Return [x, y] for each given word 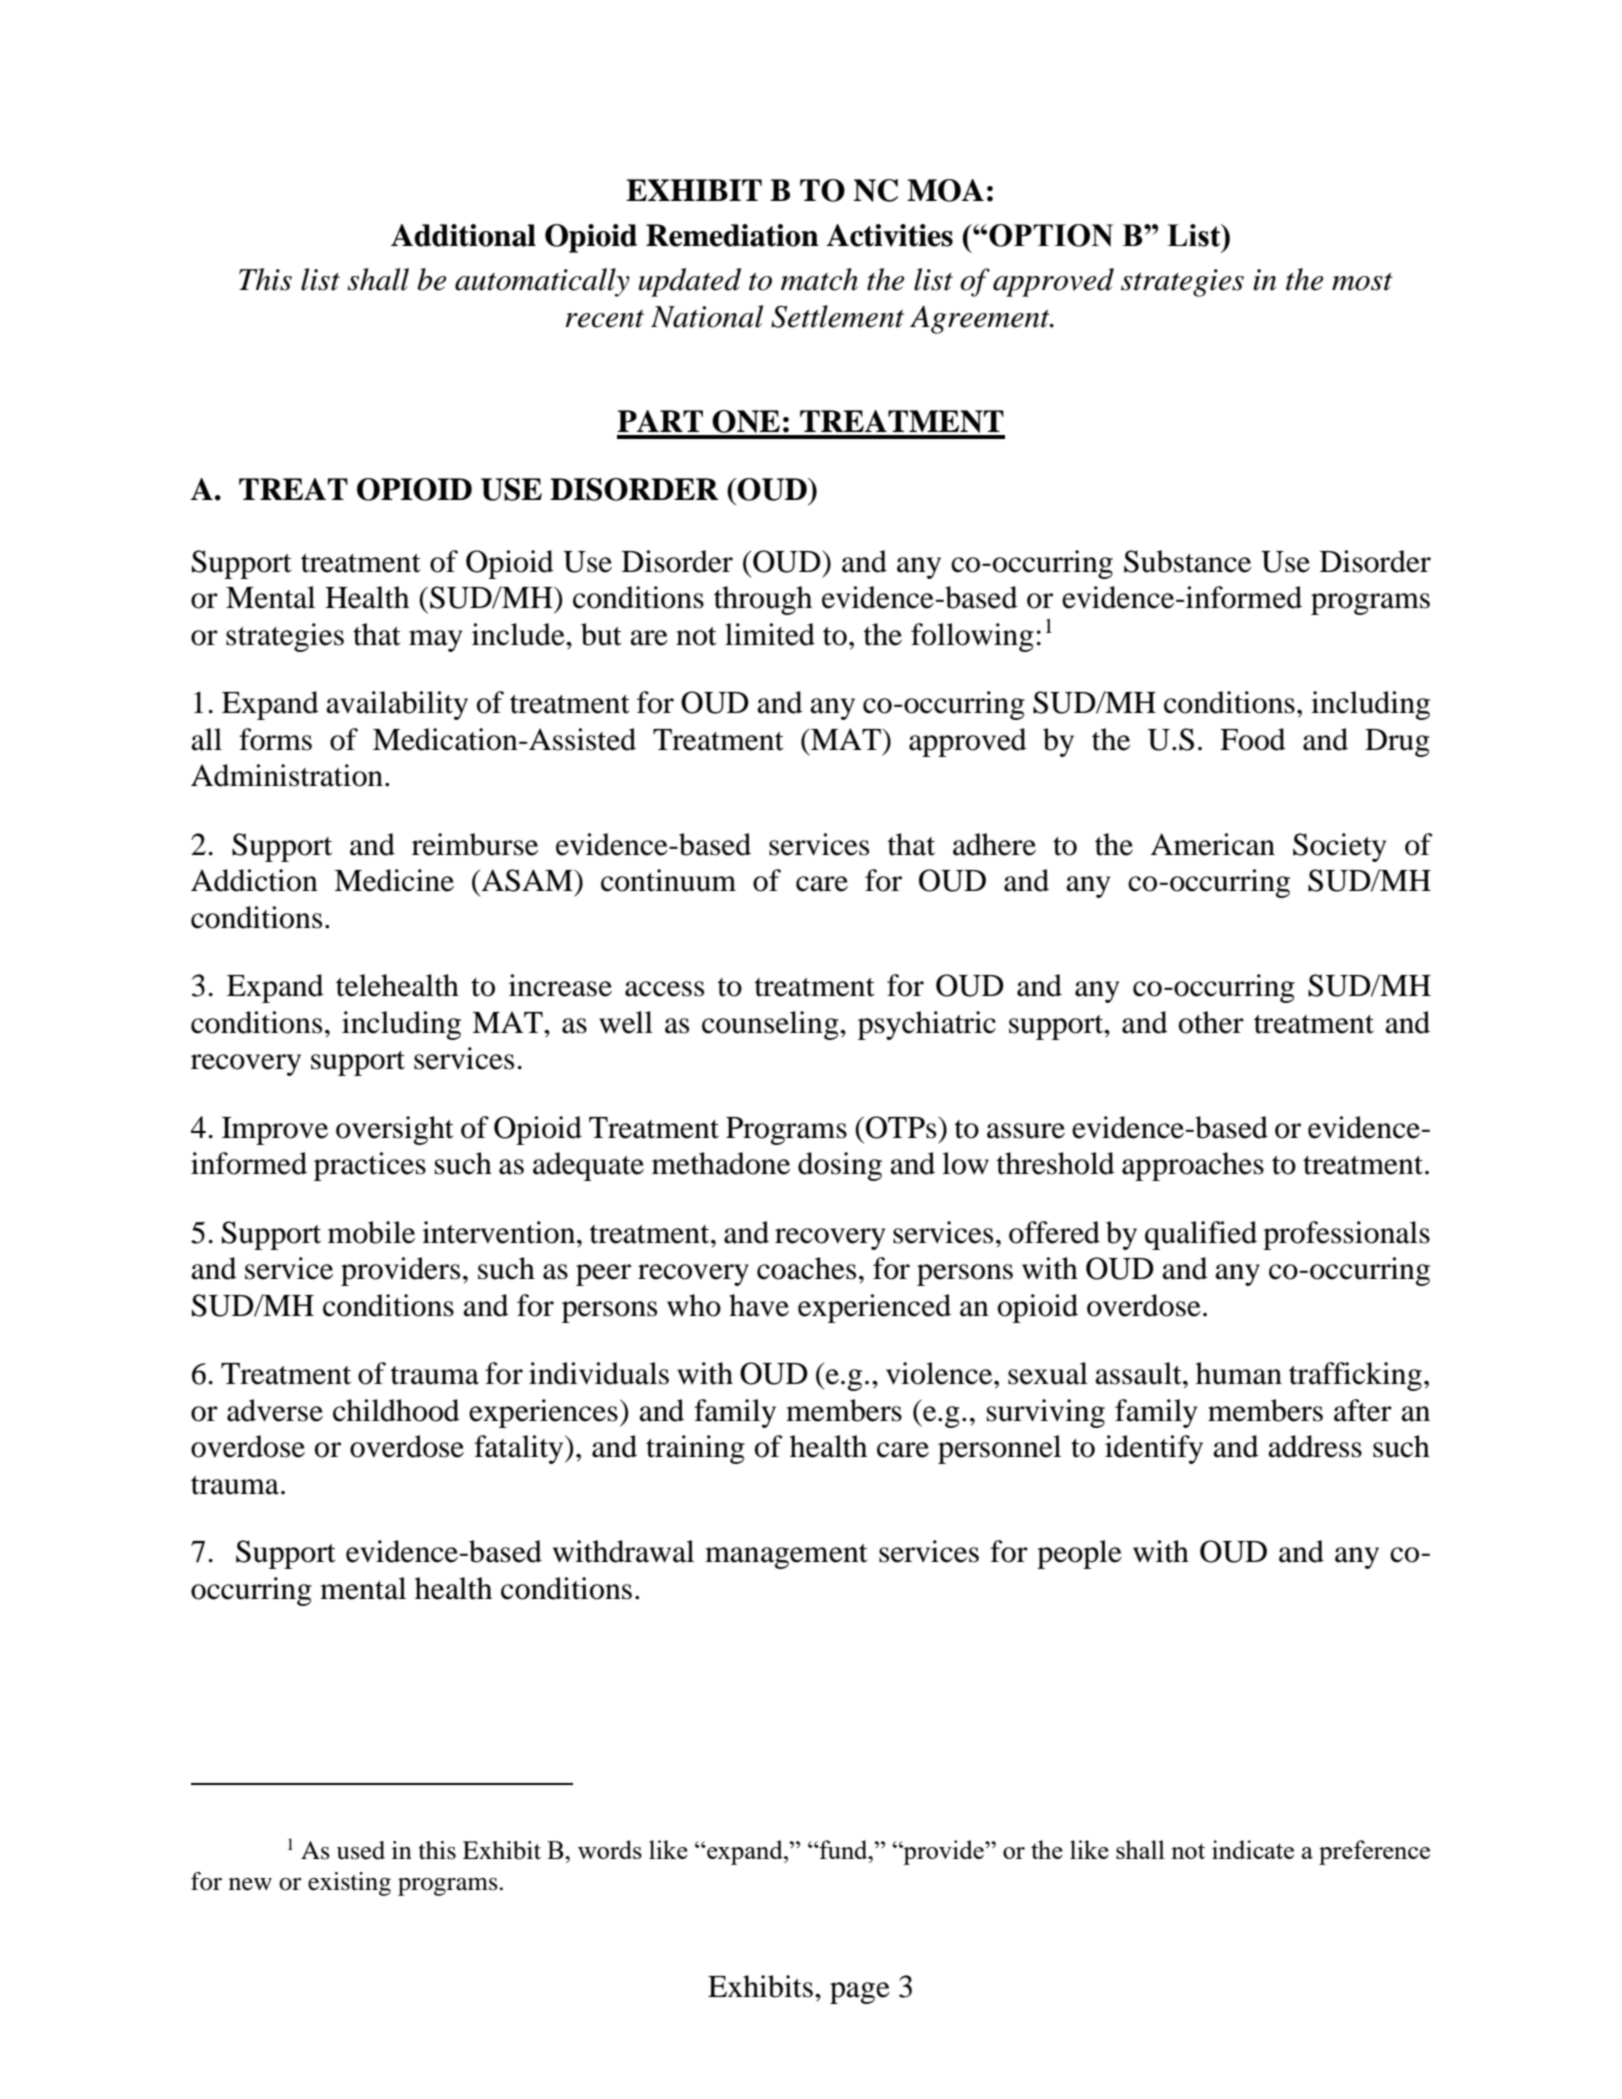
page [860, 1993]
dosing [840, 1166]
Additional [463, 235]
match [819, 279]
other [1211, 1022]
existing [349, 1884]
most [1362, 282]
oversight [395, 1130]
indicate [1253, 1849]
